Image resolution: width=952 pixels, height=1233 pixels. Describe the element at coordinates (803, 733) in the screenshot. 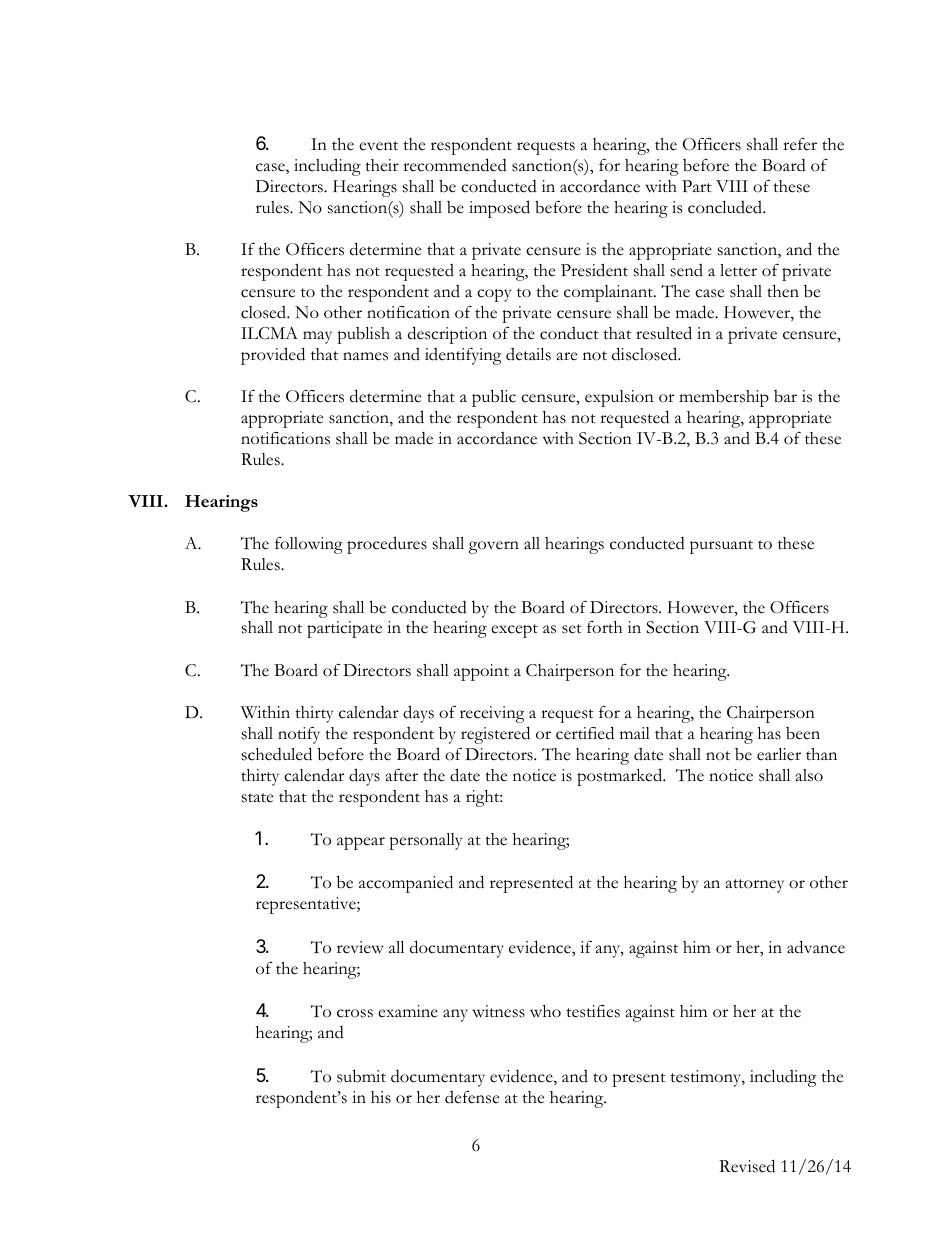

I see `been` at that location.
